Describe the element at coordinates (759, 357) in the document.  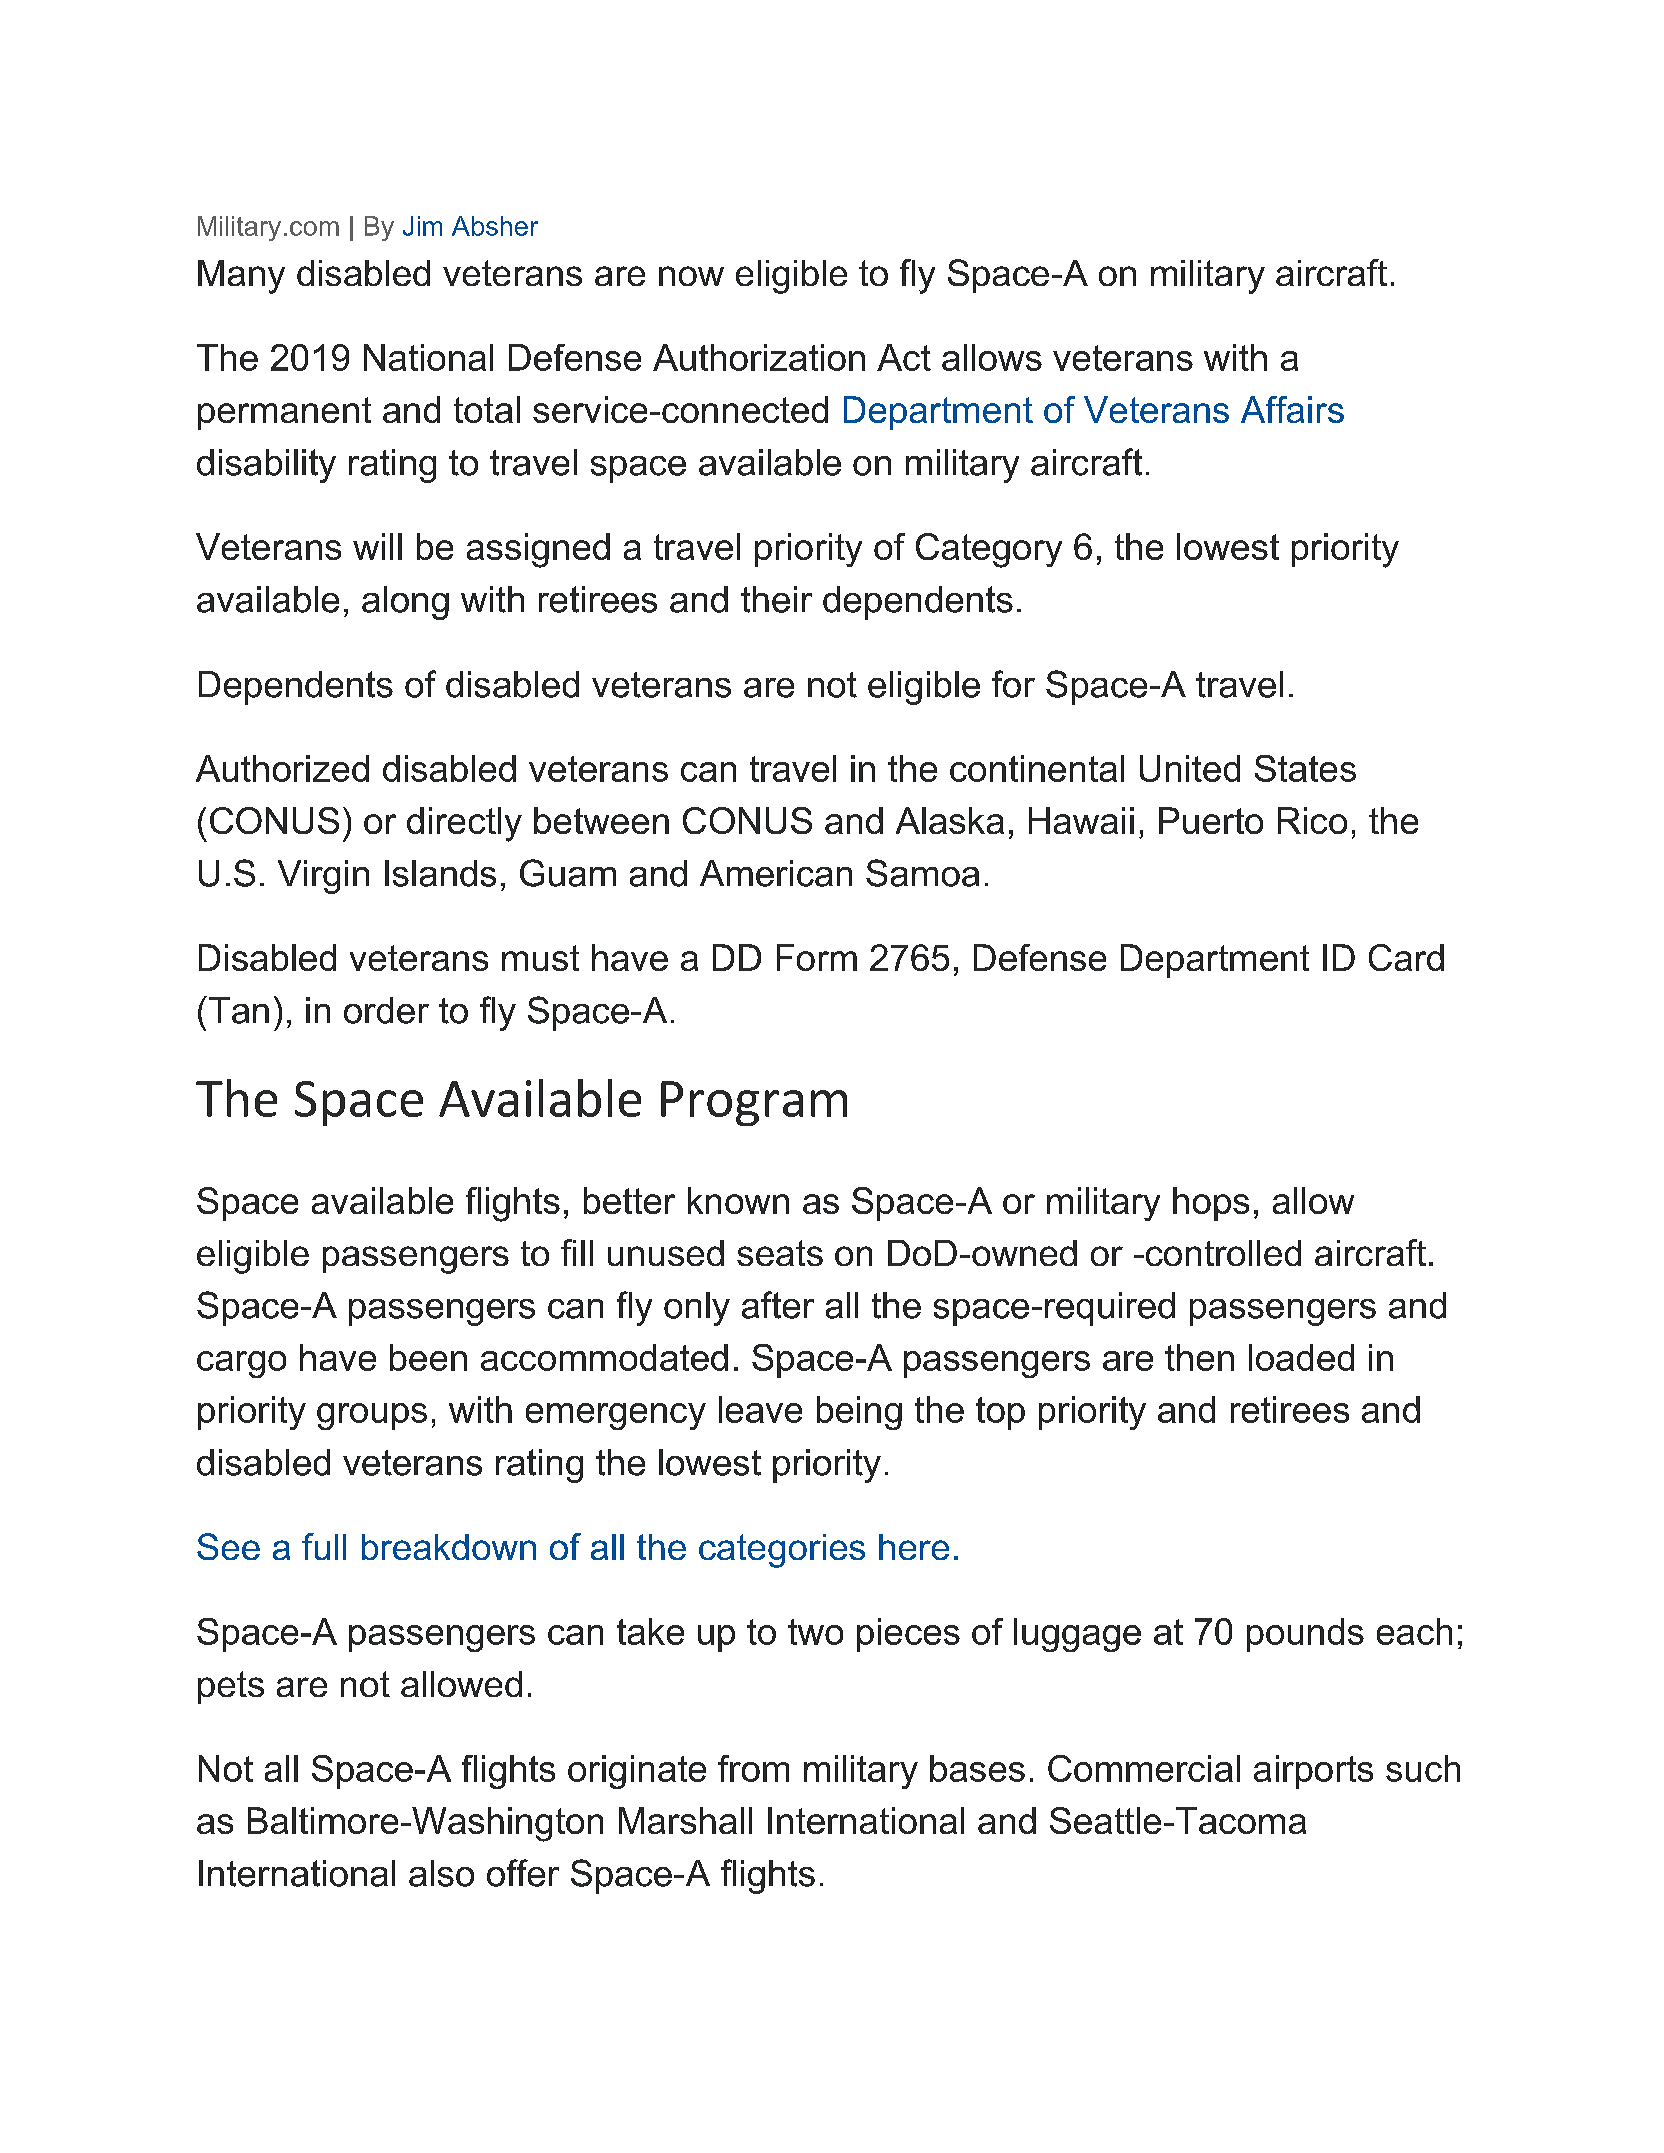
I see `Authorization` at that location.
